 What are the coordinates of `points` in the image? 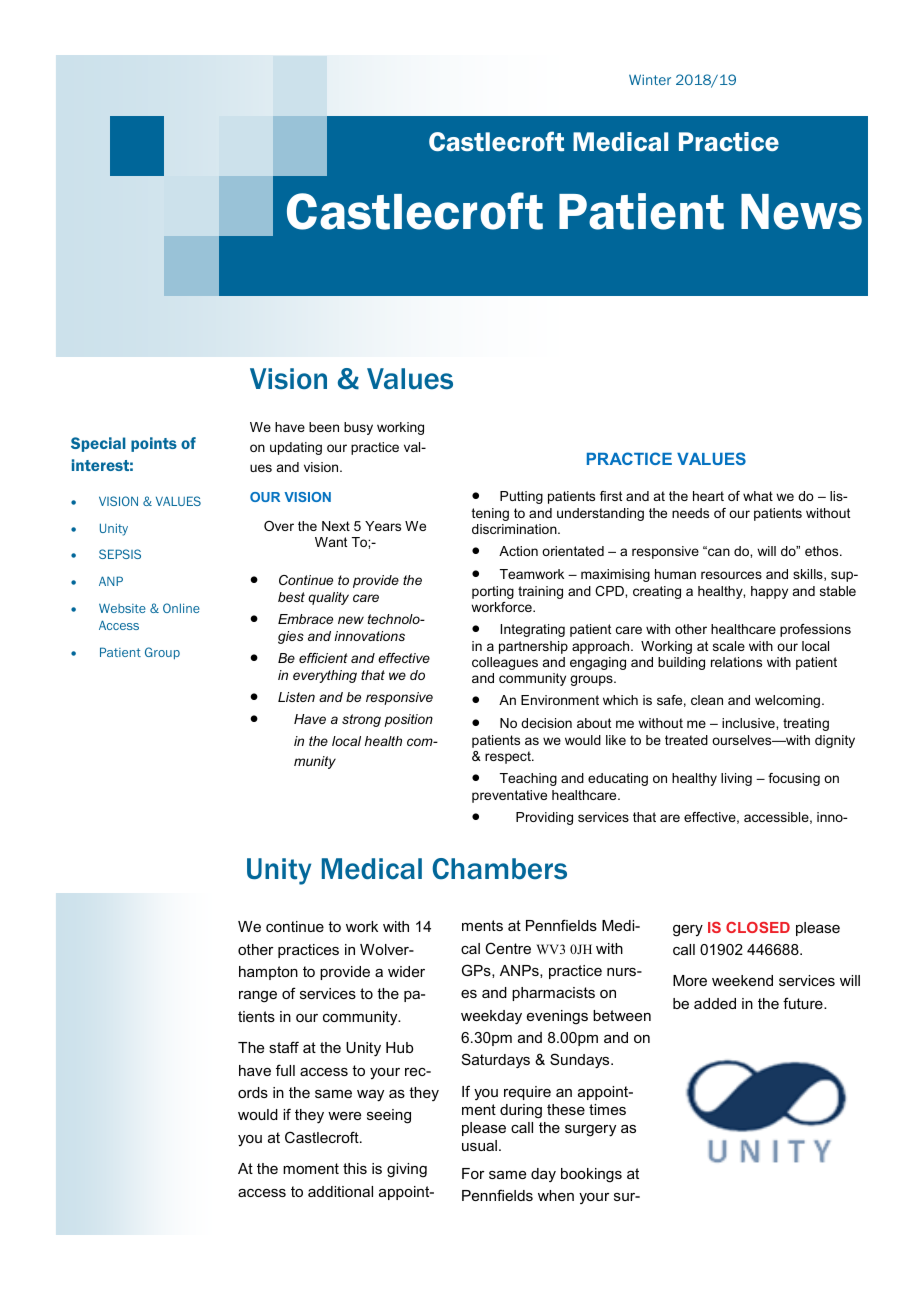 It's located at (154, 444).
